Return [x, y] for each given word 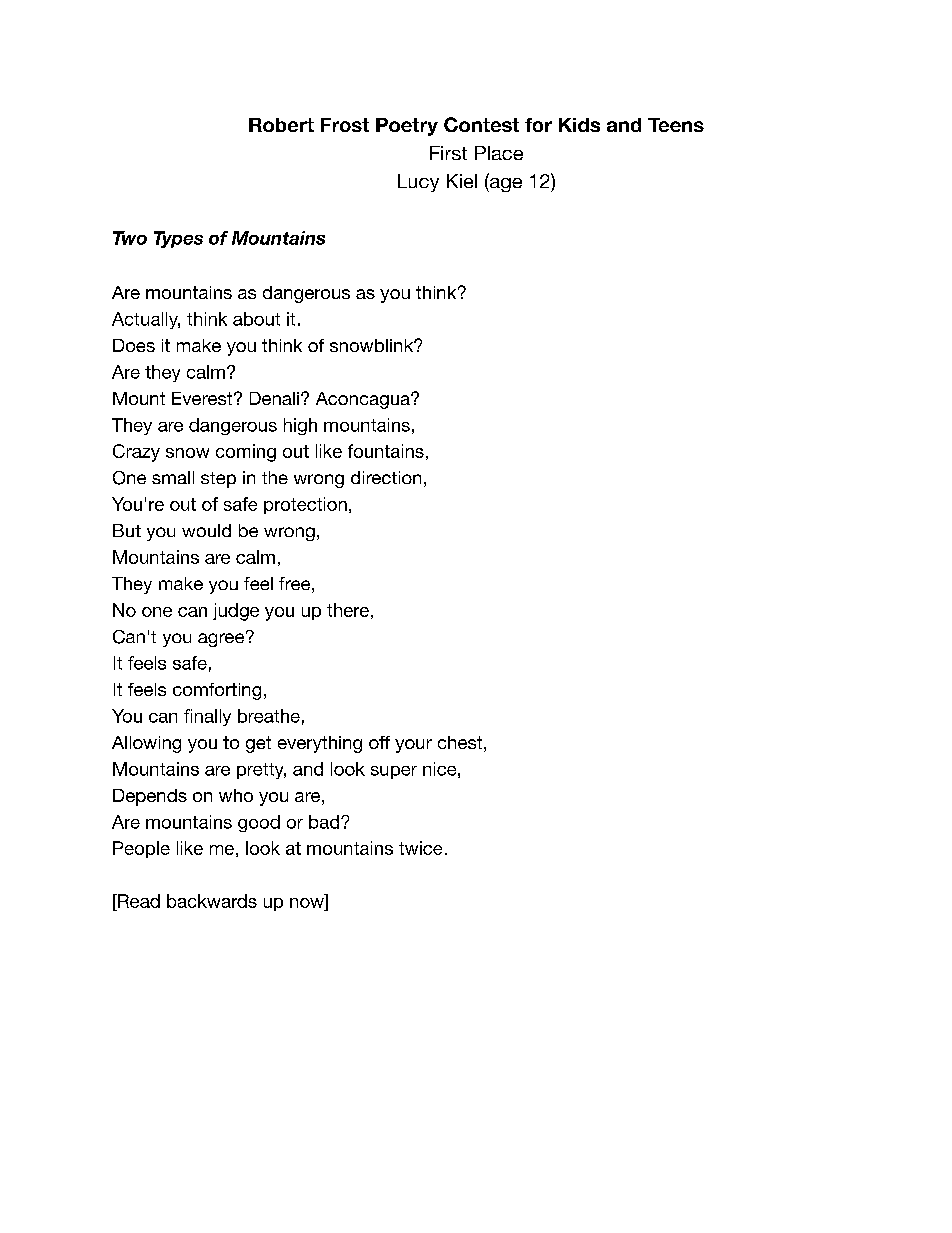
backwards [212, 901]
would [206, 530]
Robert [281, 125]
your [413, 746]
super [394, 772]
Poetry [407, 127]
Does [134, 345]
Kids [579, 125]
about [256, 319]
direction [386, 477]
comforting [217, 691]
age [505, 185]
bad [324, 822]
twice [420, 848]
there [348, 610]
